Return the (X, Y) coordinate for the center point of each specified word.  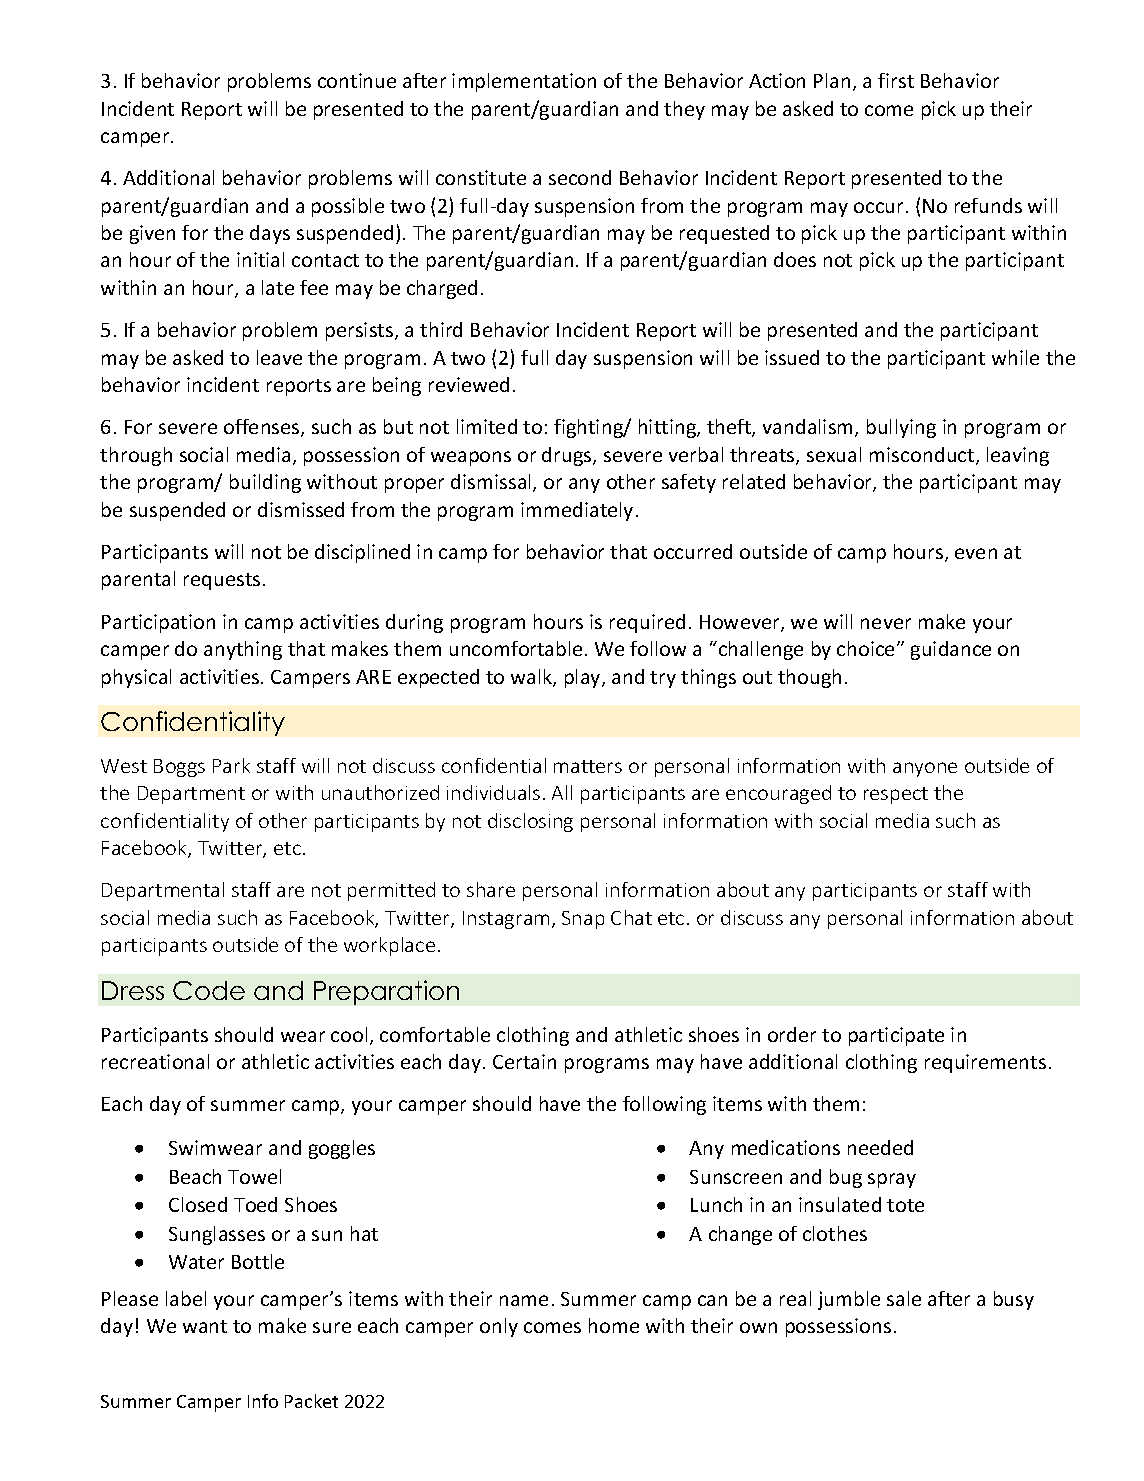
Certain (524, 1061)
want (205, 1326)
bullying (901, 428)
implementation (524, 82)
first (896, 80)
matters (588, 766)
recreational (155, 1061)
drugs (568, 456)
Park (231, 765)
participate (896, 1036)
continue (357, 80)
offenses (263, 428)
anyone (925, 769)
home (614, 1325)
